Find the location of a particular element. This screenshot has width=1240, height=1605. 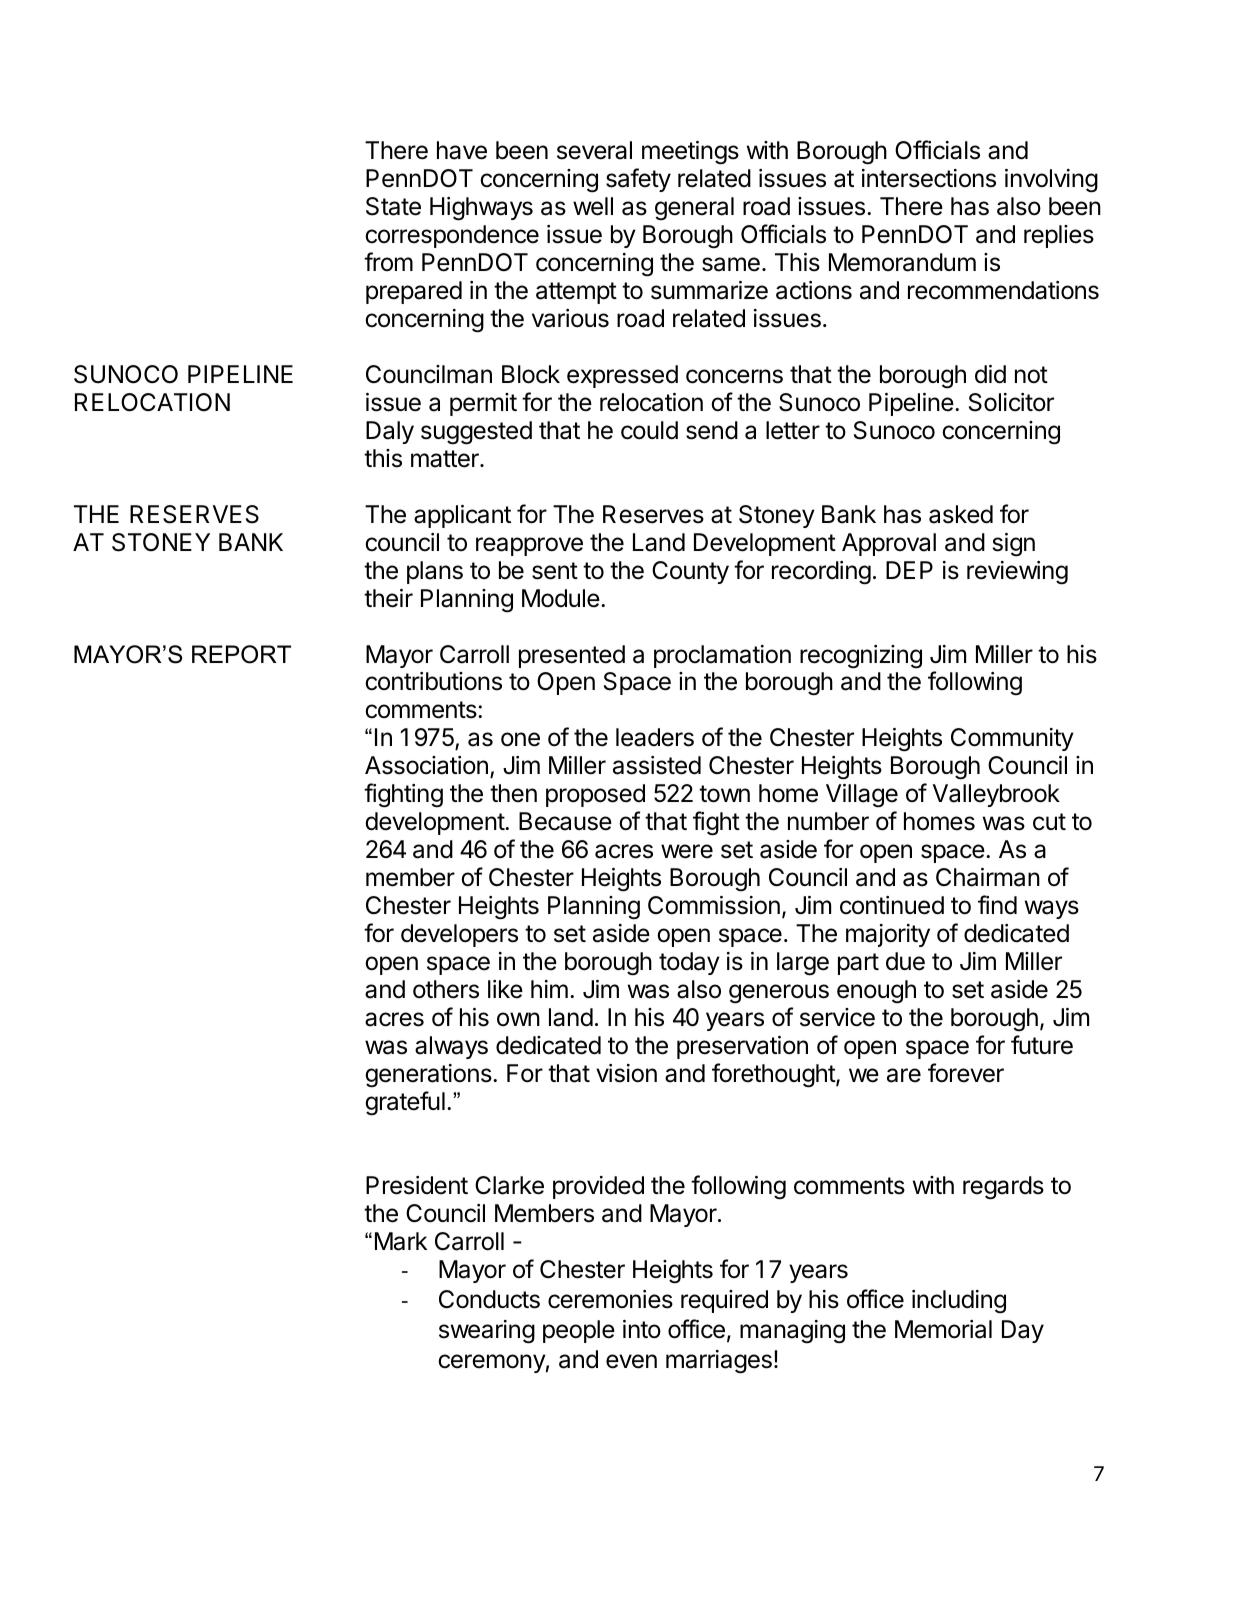

County is located at coordinates (690, 572).
